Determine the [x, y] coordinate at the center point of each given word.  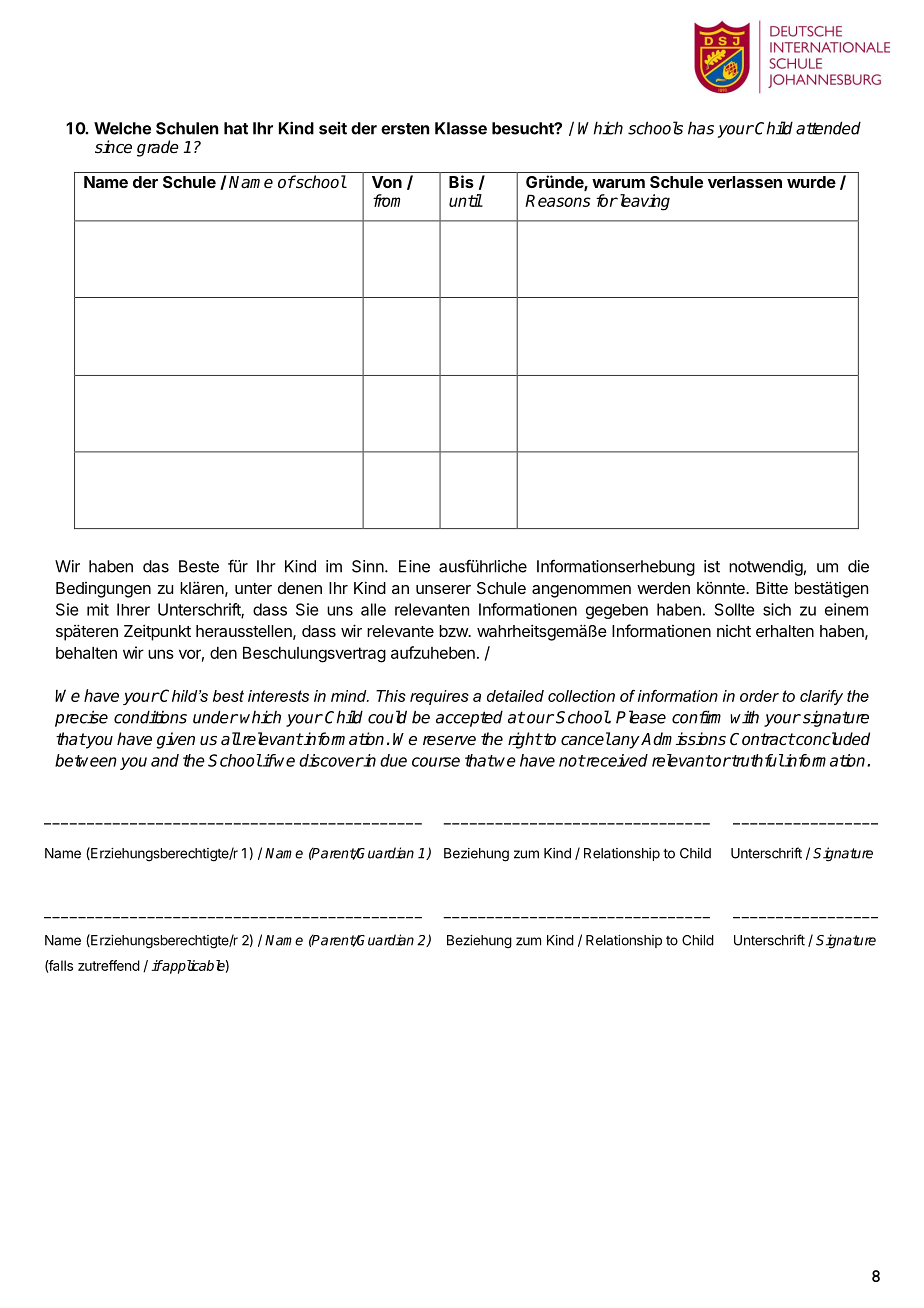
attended [828, 128]
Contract [762, 739]
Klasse [461, 128]
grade [158, 148]
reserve [449, 741]
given [176, 740]
